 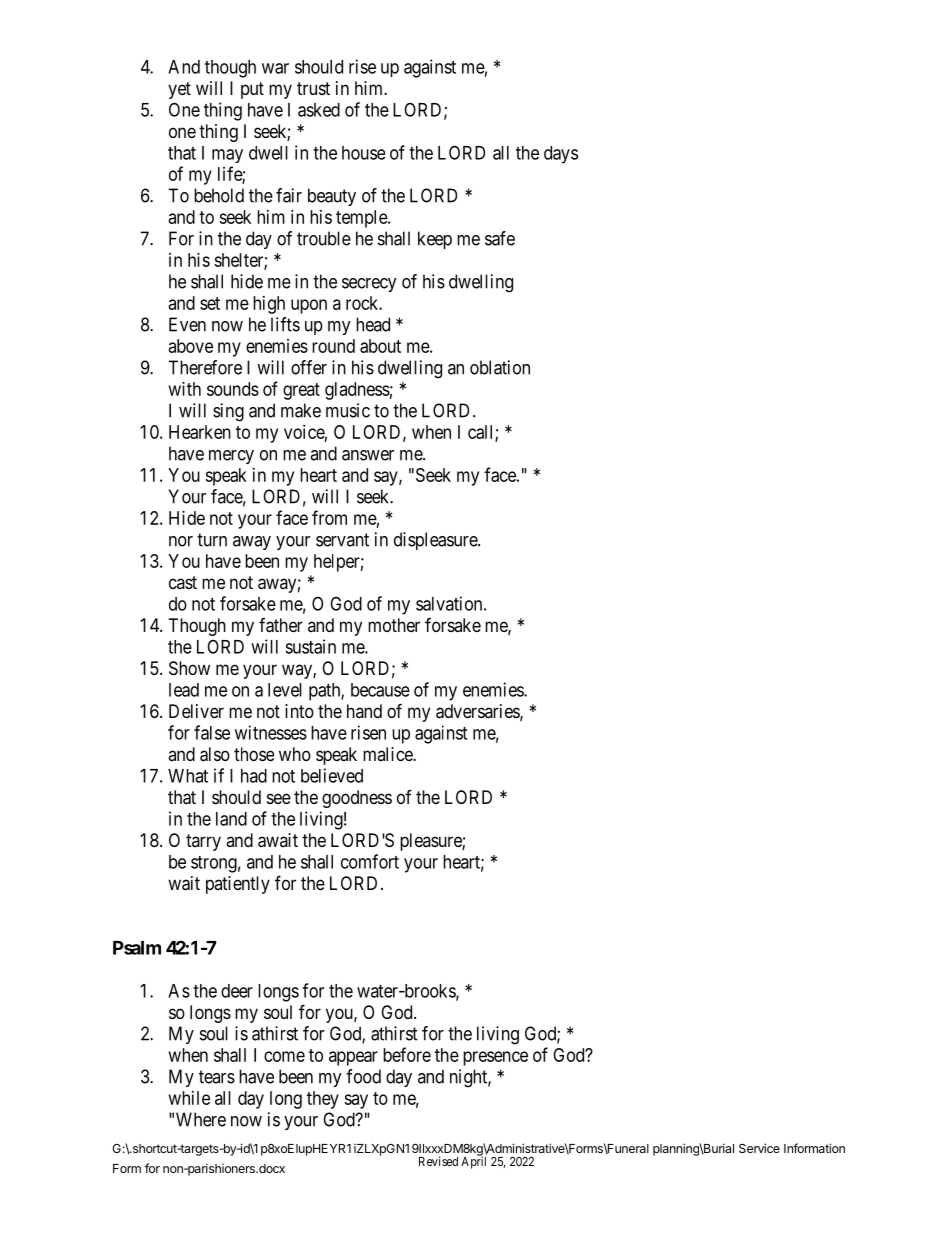 I want to click on yet, so click(x=179, y=90).
